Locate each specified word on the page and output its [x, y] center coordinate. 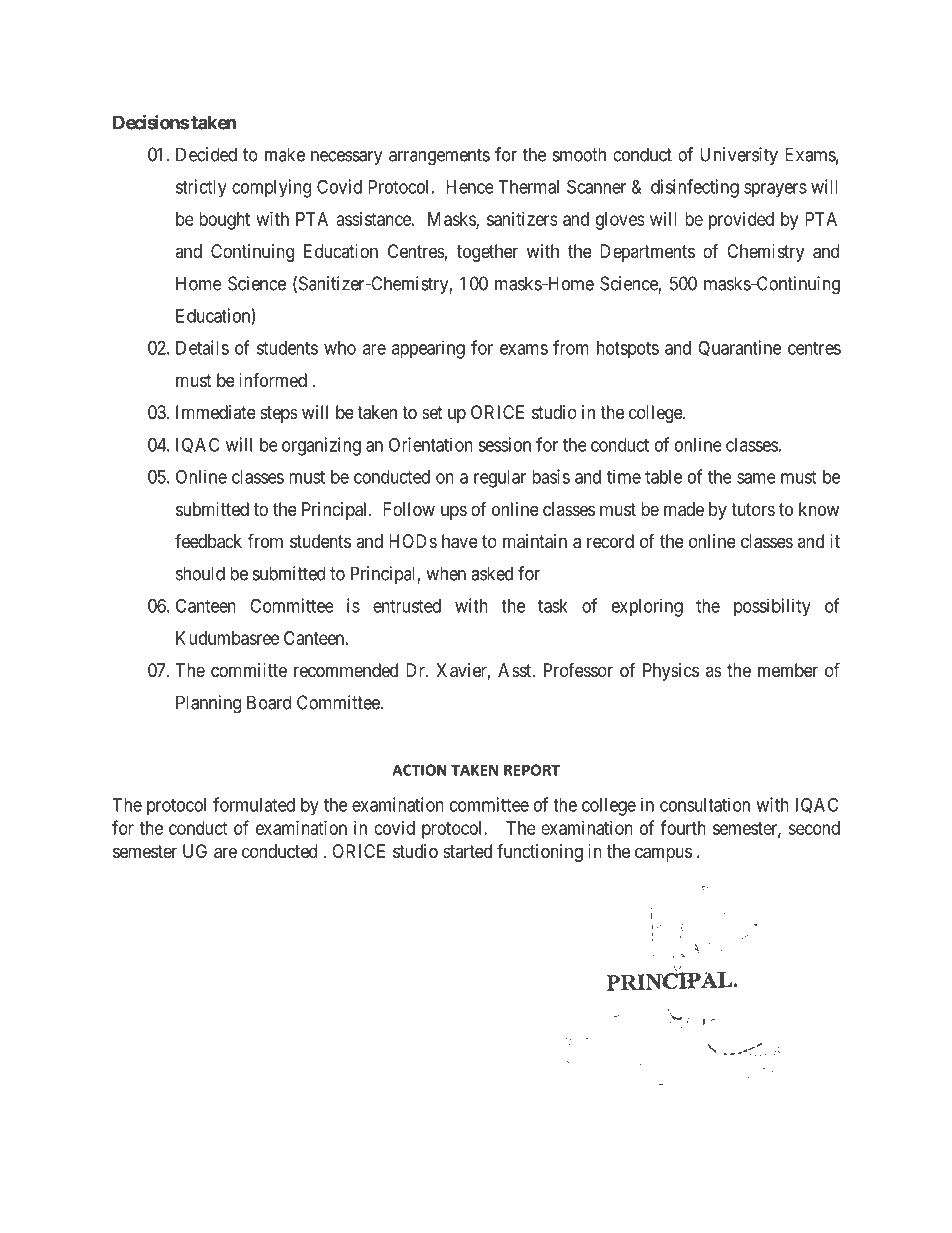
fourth [683, 827]
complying [271, 188]
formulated [254, 804]
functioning [540, 852]
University [739, 156]
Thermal [528, 187]
